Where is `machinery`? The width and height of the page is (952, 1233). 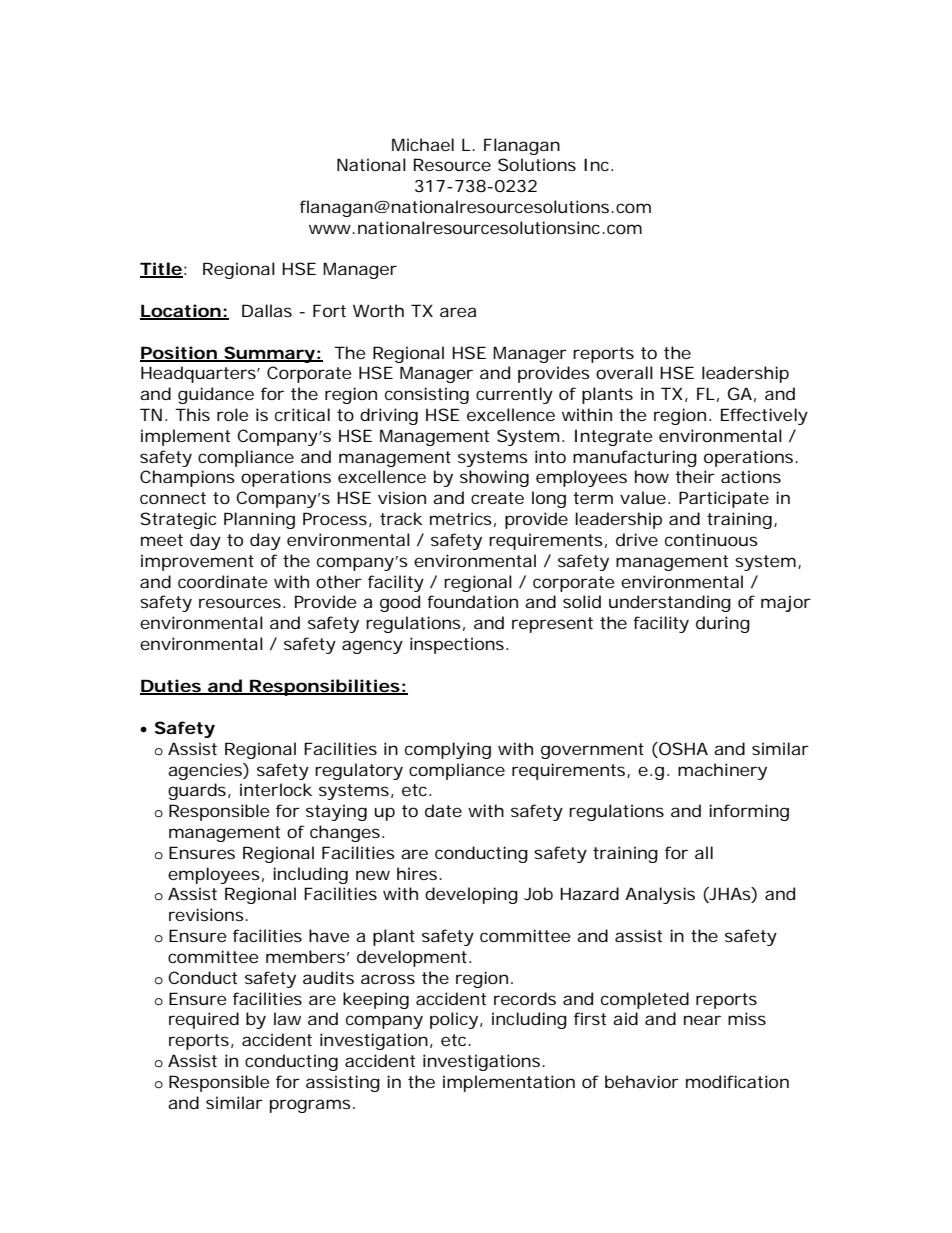 machinery is located at coordinates (722, 771).
